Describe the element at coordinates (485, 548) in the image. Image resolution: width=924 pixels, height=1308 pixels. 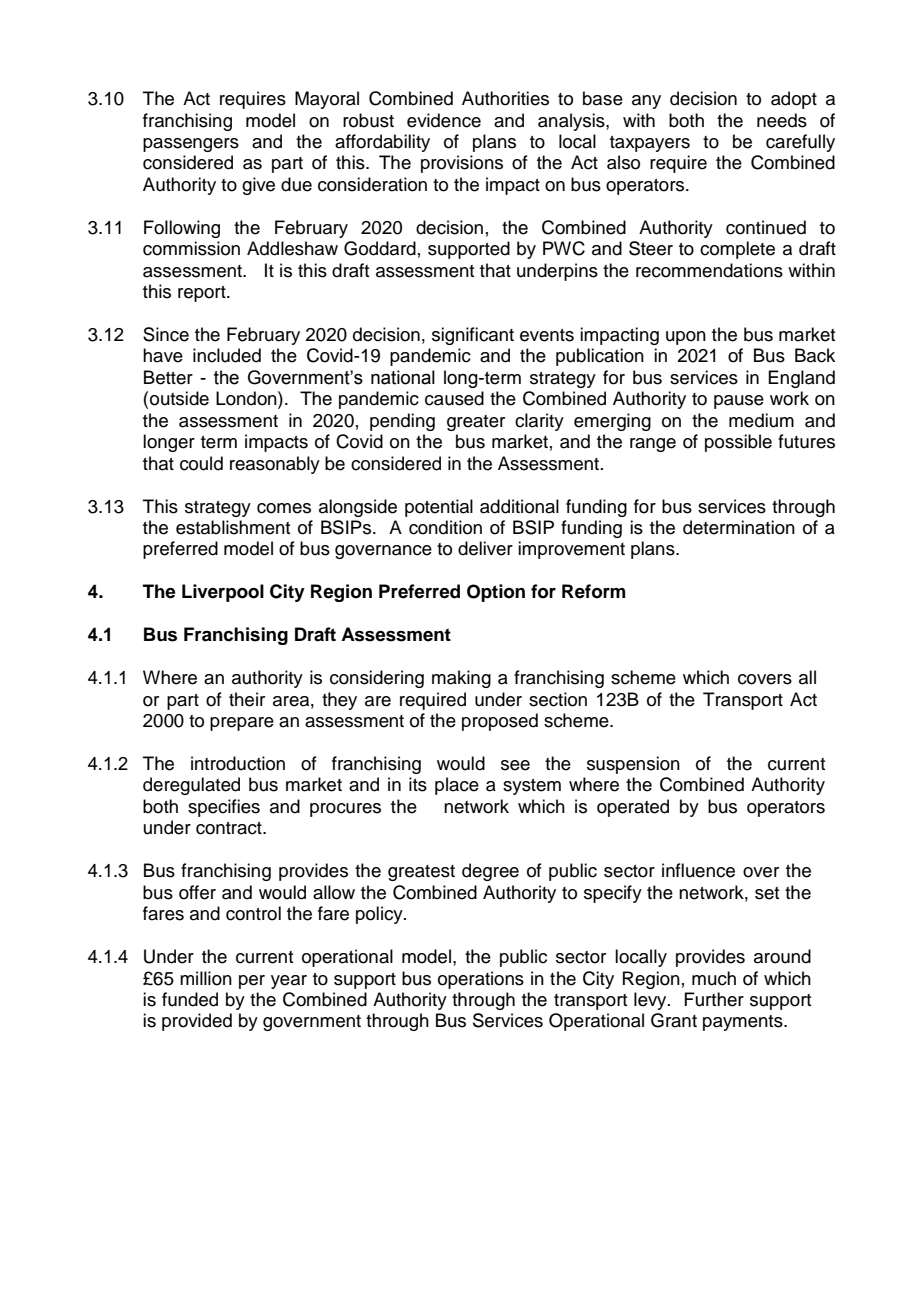
I see `deliver` at that location.
